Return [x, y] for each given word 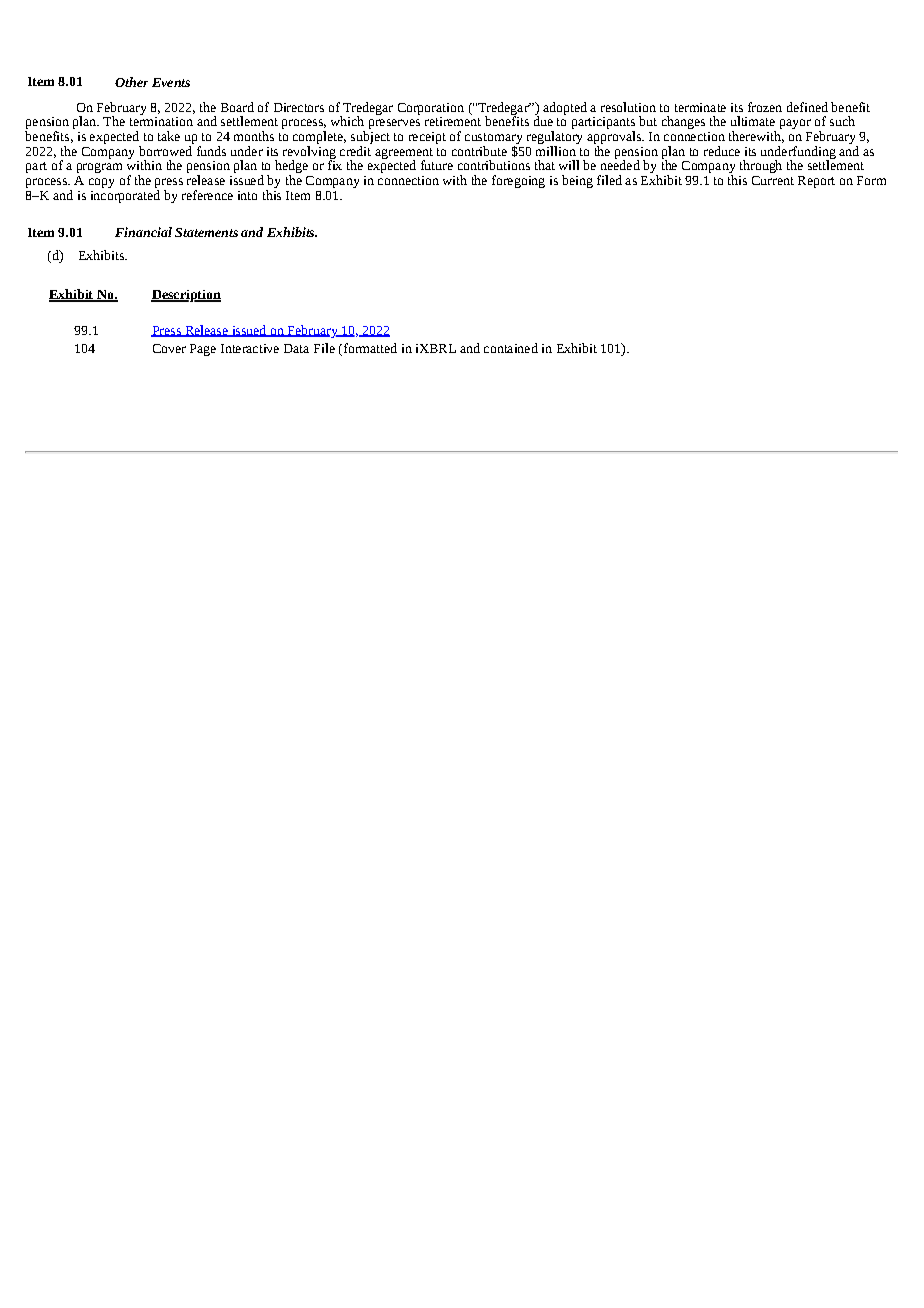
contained [511, 348]
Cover [169, 348]
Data [296, 348]
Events [171, 82]
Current [773, 180]
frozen [765, 107]
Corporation [431, 109]
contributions [494, 165]
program [99, 168]
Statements [206, 232]
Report [816, 182]
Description [186, 296]
